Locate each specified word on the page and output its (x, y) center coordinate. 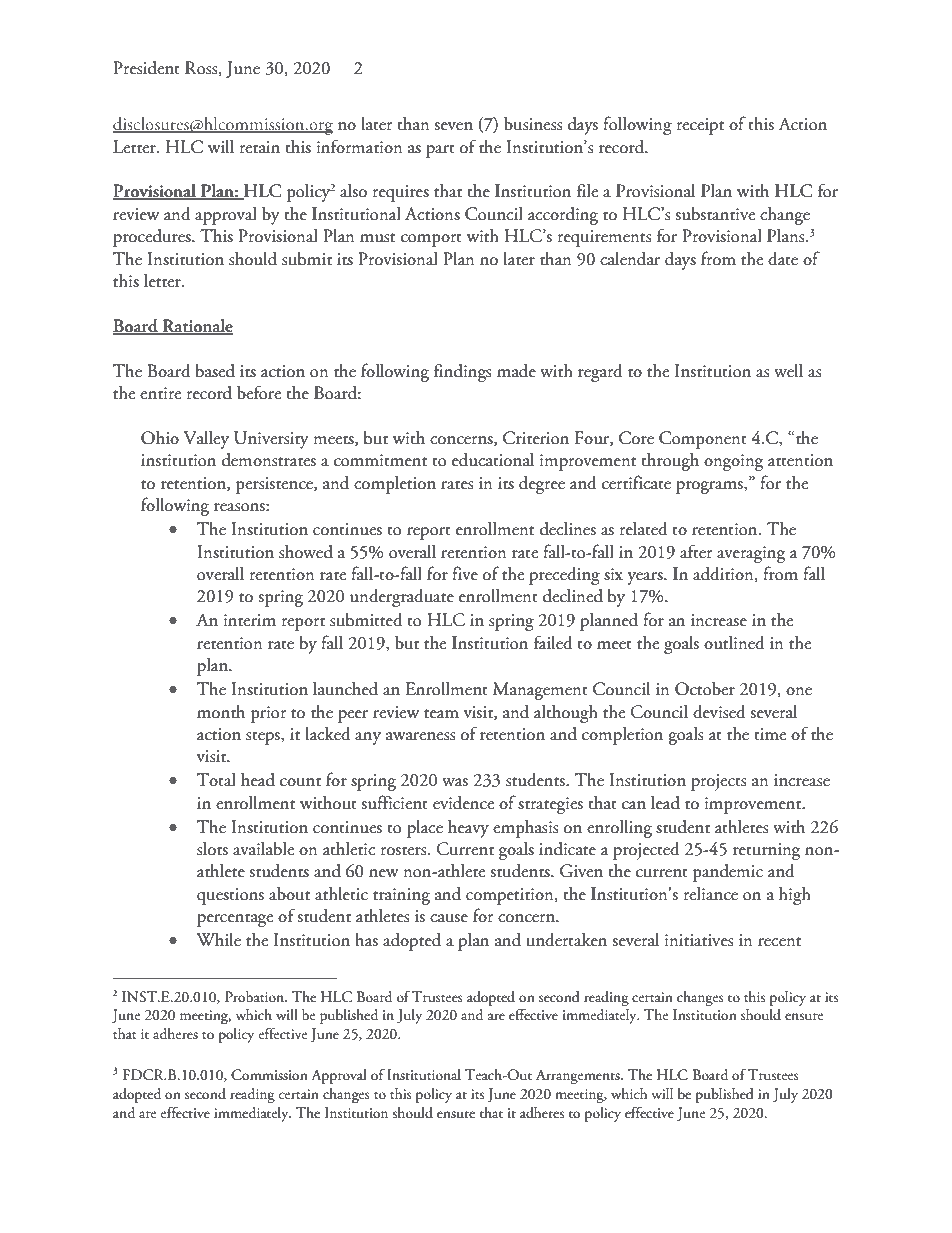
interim (250, 620)
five (465, 573)
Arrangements (579, 1077)
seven (453, 126)
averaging (751, 554)
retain (260, 147)
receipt (700, 126)
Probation (255, 997)
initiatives (699, 940)
